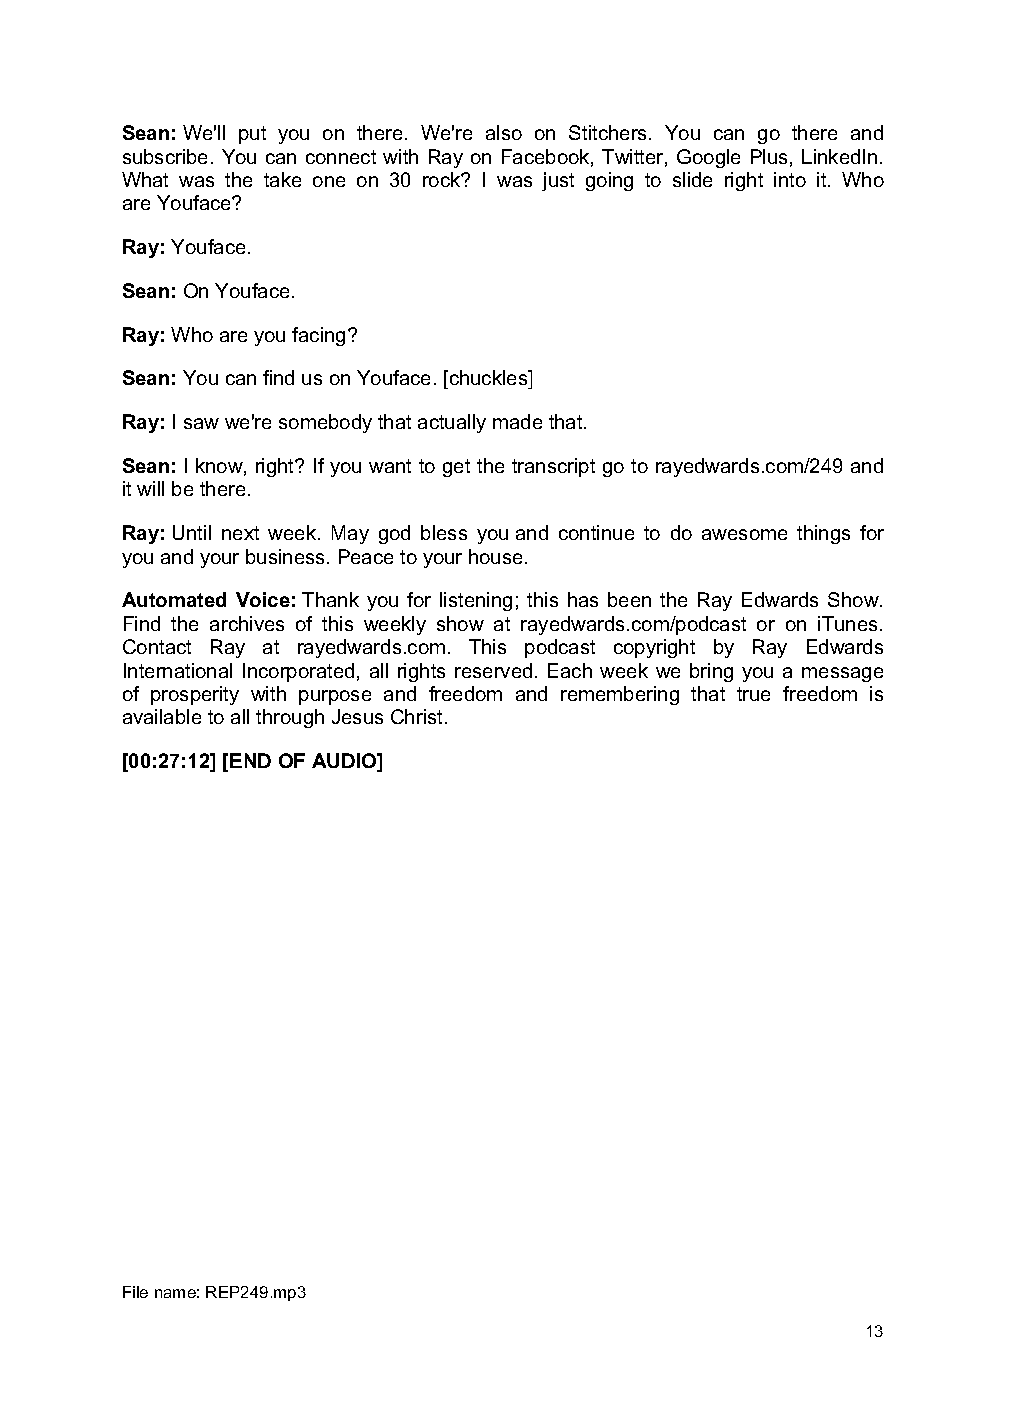 This image has width=1009, height=1428. Describe the element at coordinates (753, 694) in the image. I see `true` at that location.
